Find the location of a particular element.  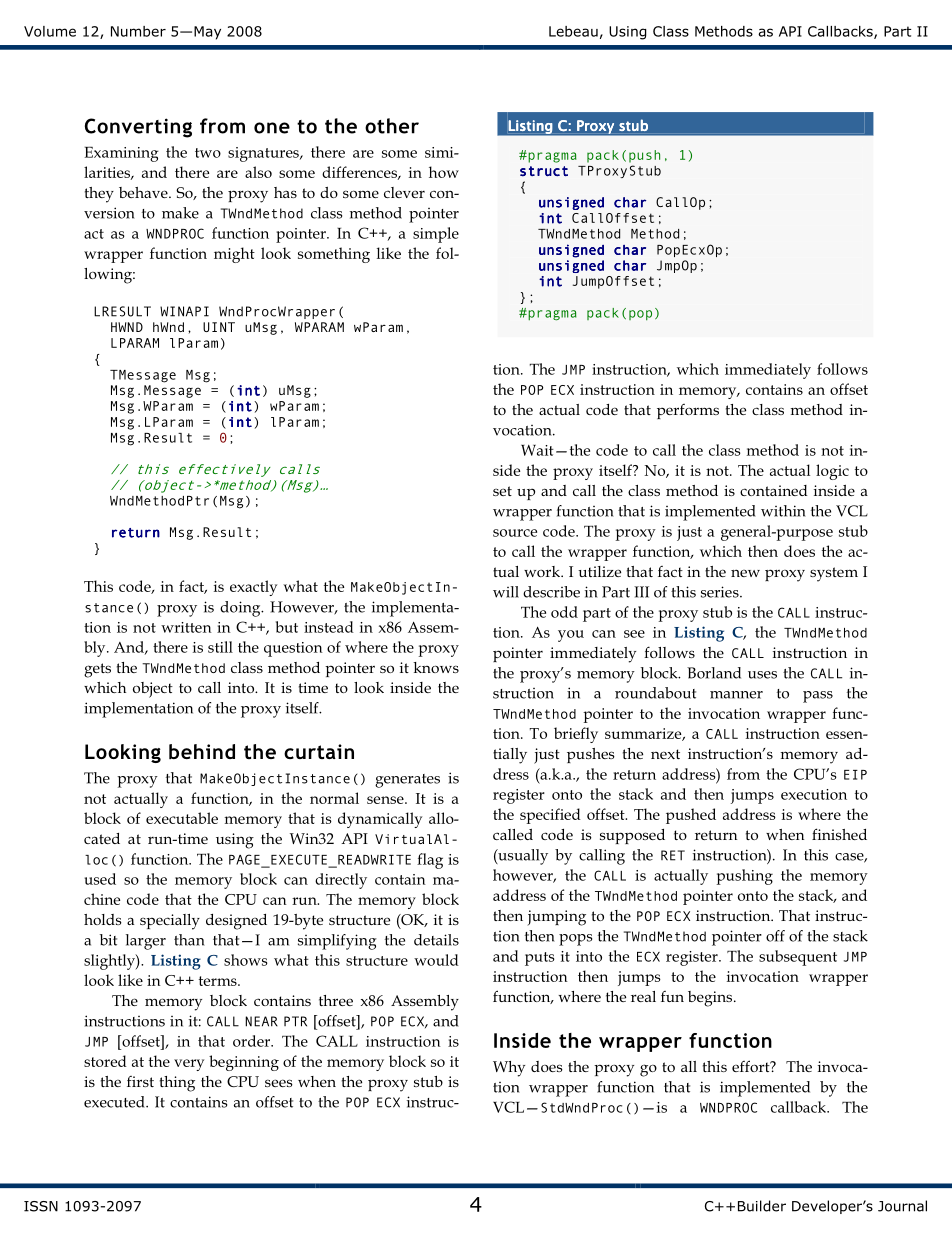

Why is located at coordinates (509, 1069).
